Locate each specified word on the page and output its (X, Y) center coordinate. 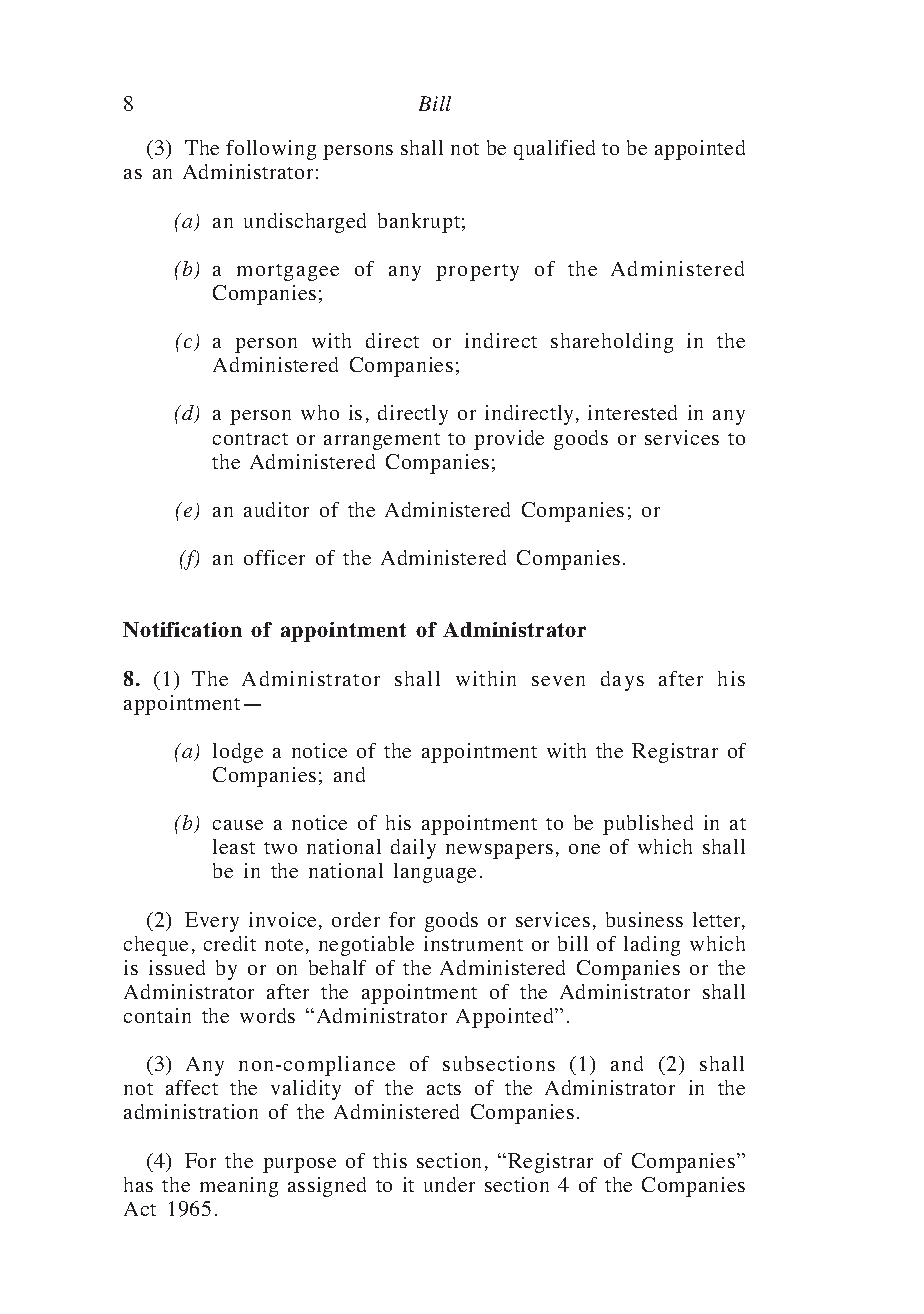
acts (444, 1089)
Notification (182, 629)
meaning (239, 1187)
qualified (554, 150)
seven (558, 681)
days (622, 681)
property (477, 272)
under (449, 1184)
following (271, 150)
